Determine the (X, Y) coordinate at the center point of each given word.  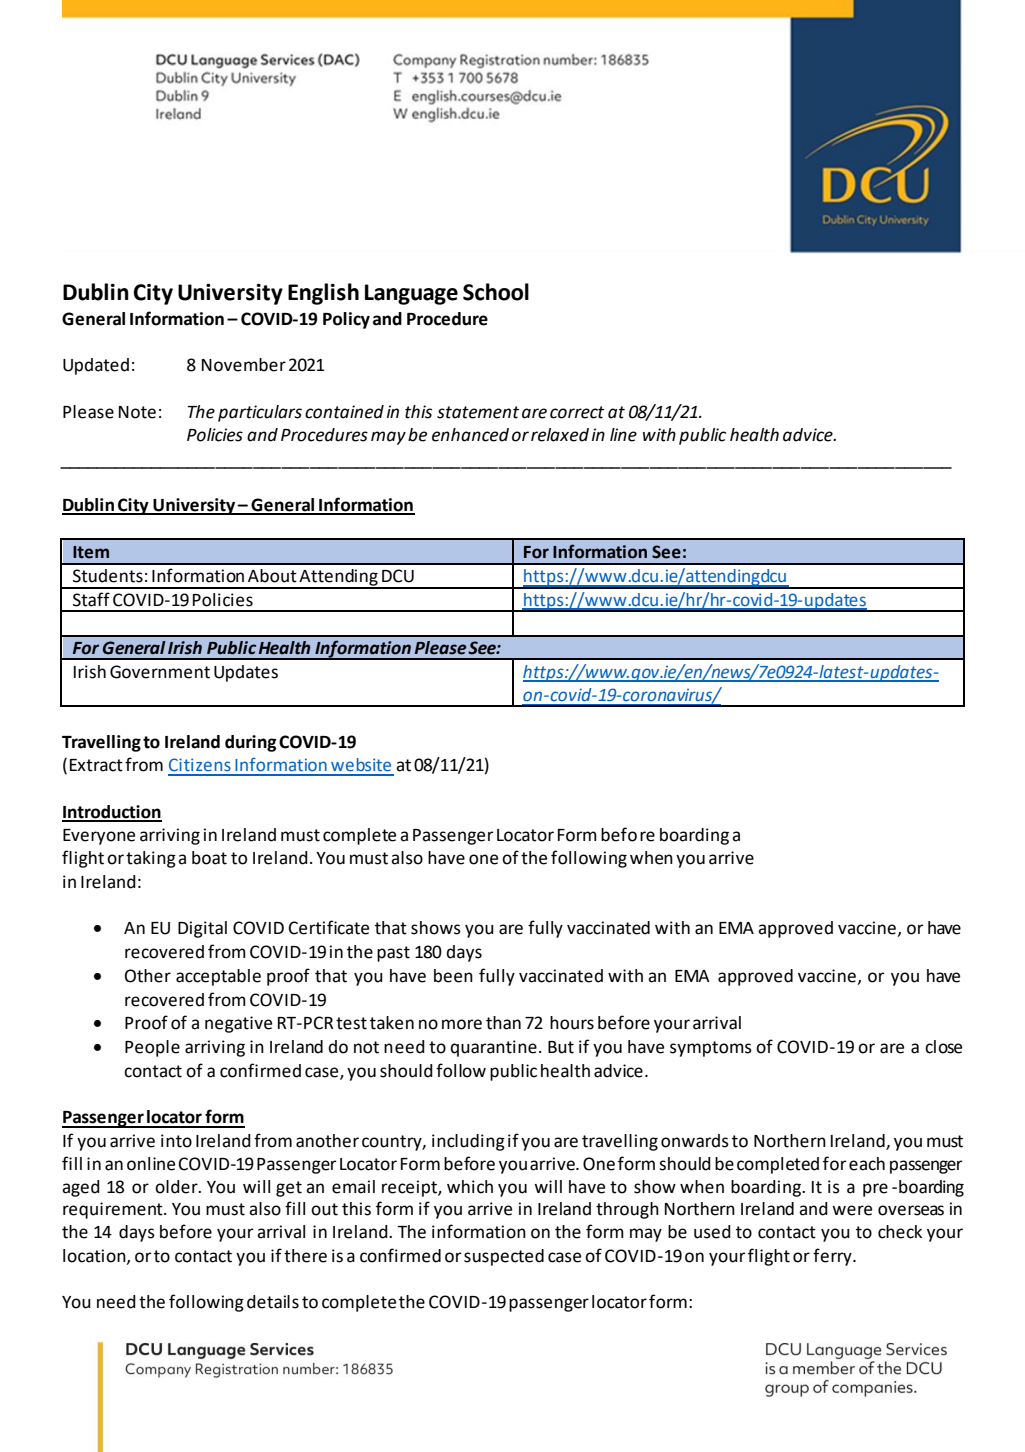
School (496, 292)
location (95, 1256)
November (244, 365)
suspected (504, 1257)
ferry (833, 1257)
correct (577, 412)
